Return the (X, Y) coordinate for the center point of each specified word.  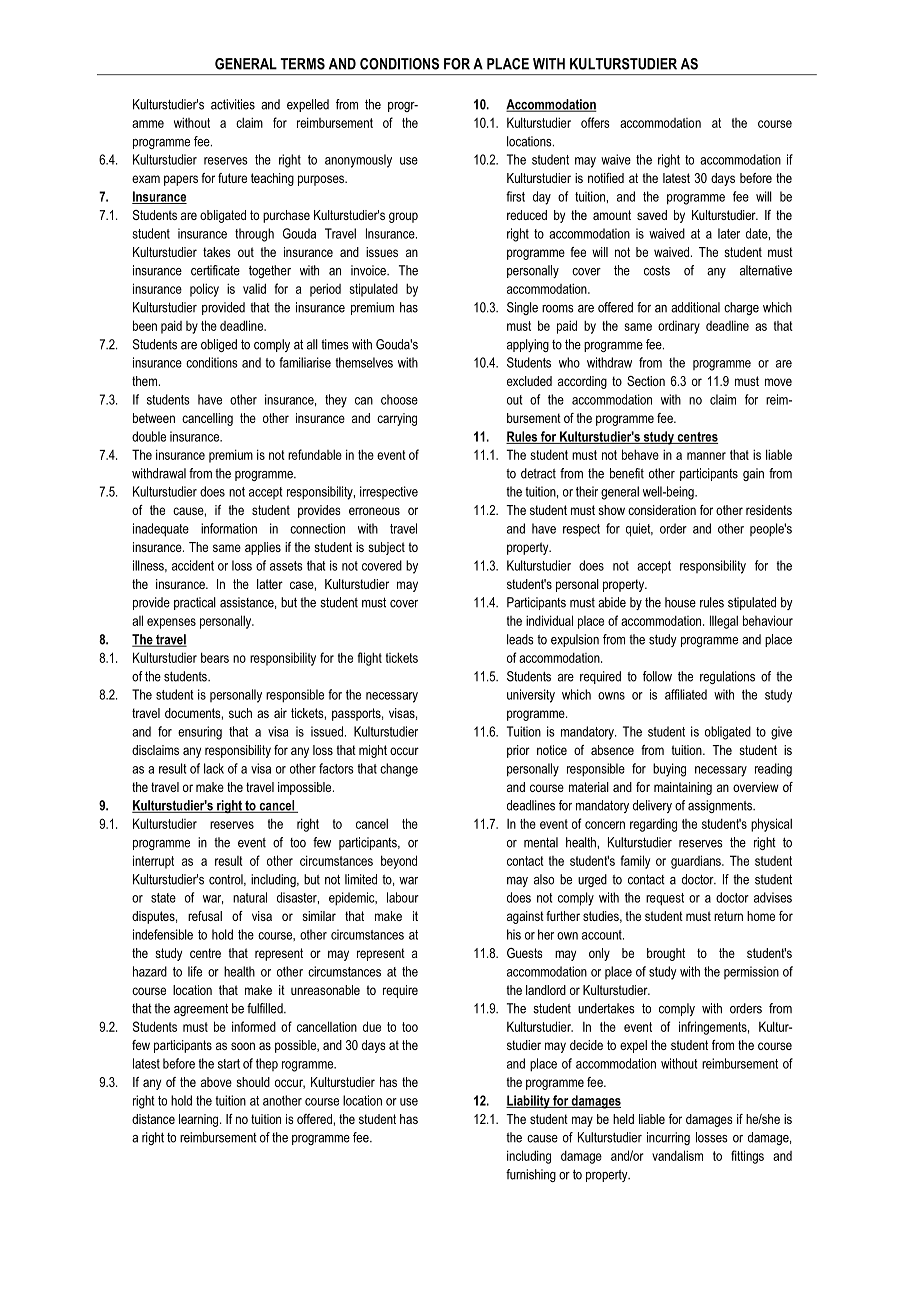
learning (200, 1120)
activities (233, 104)
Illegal (724, 622)
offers (595, 122)
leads (520, 639)
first (515, 196)
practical (195, 603)
